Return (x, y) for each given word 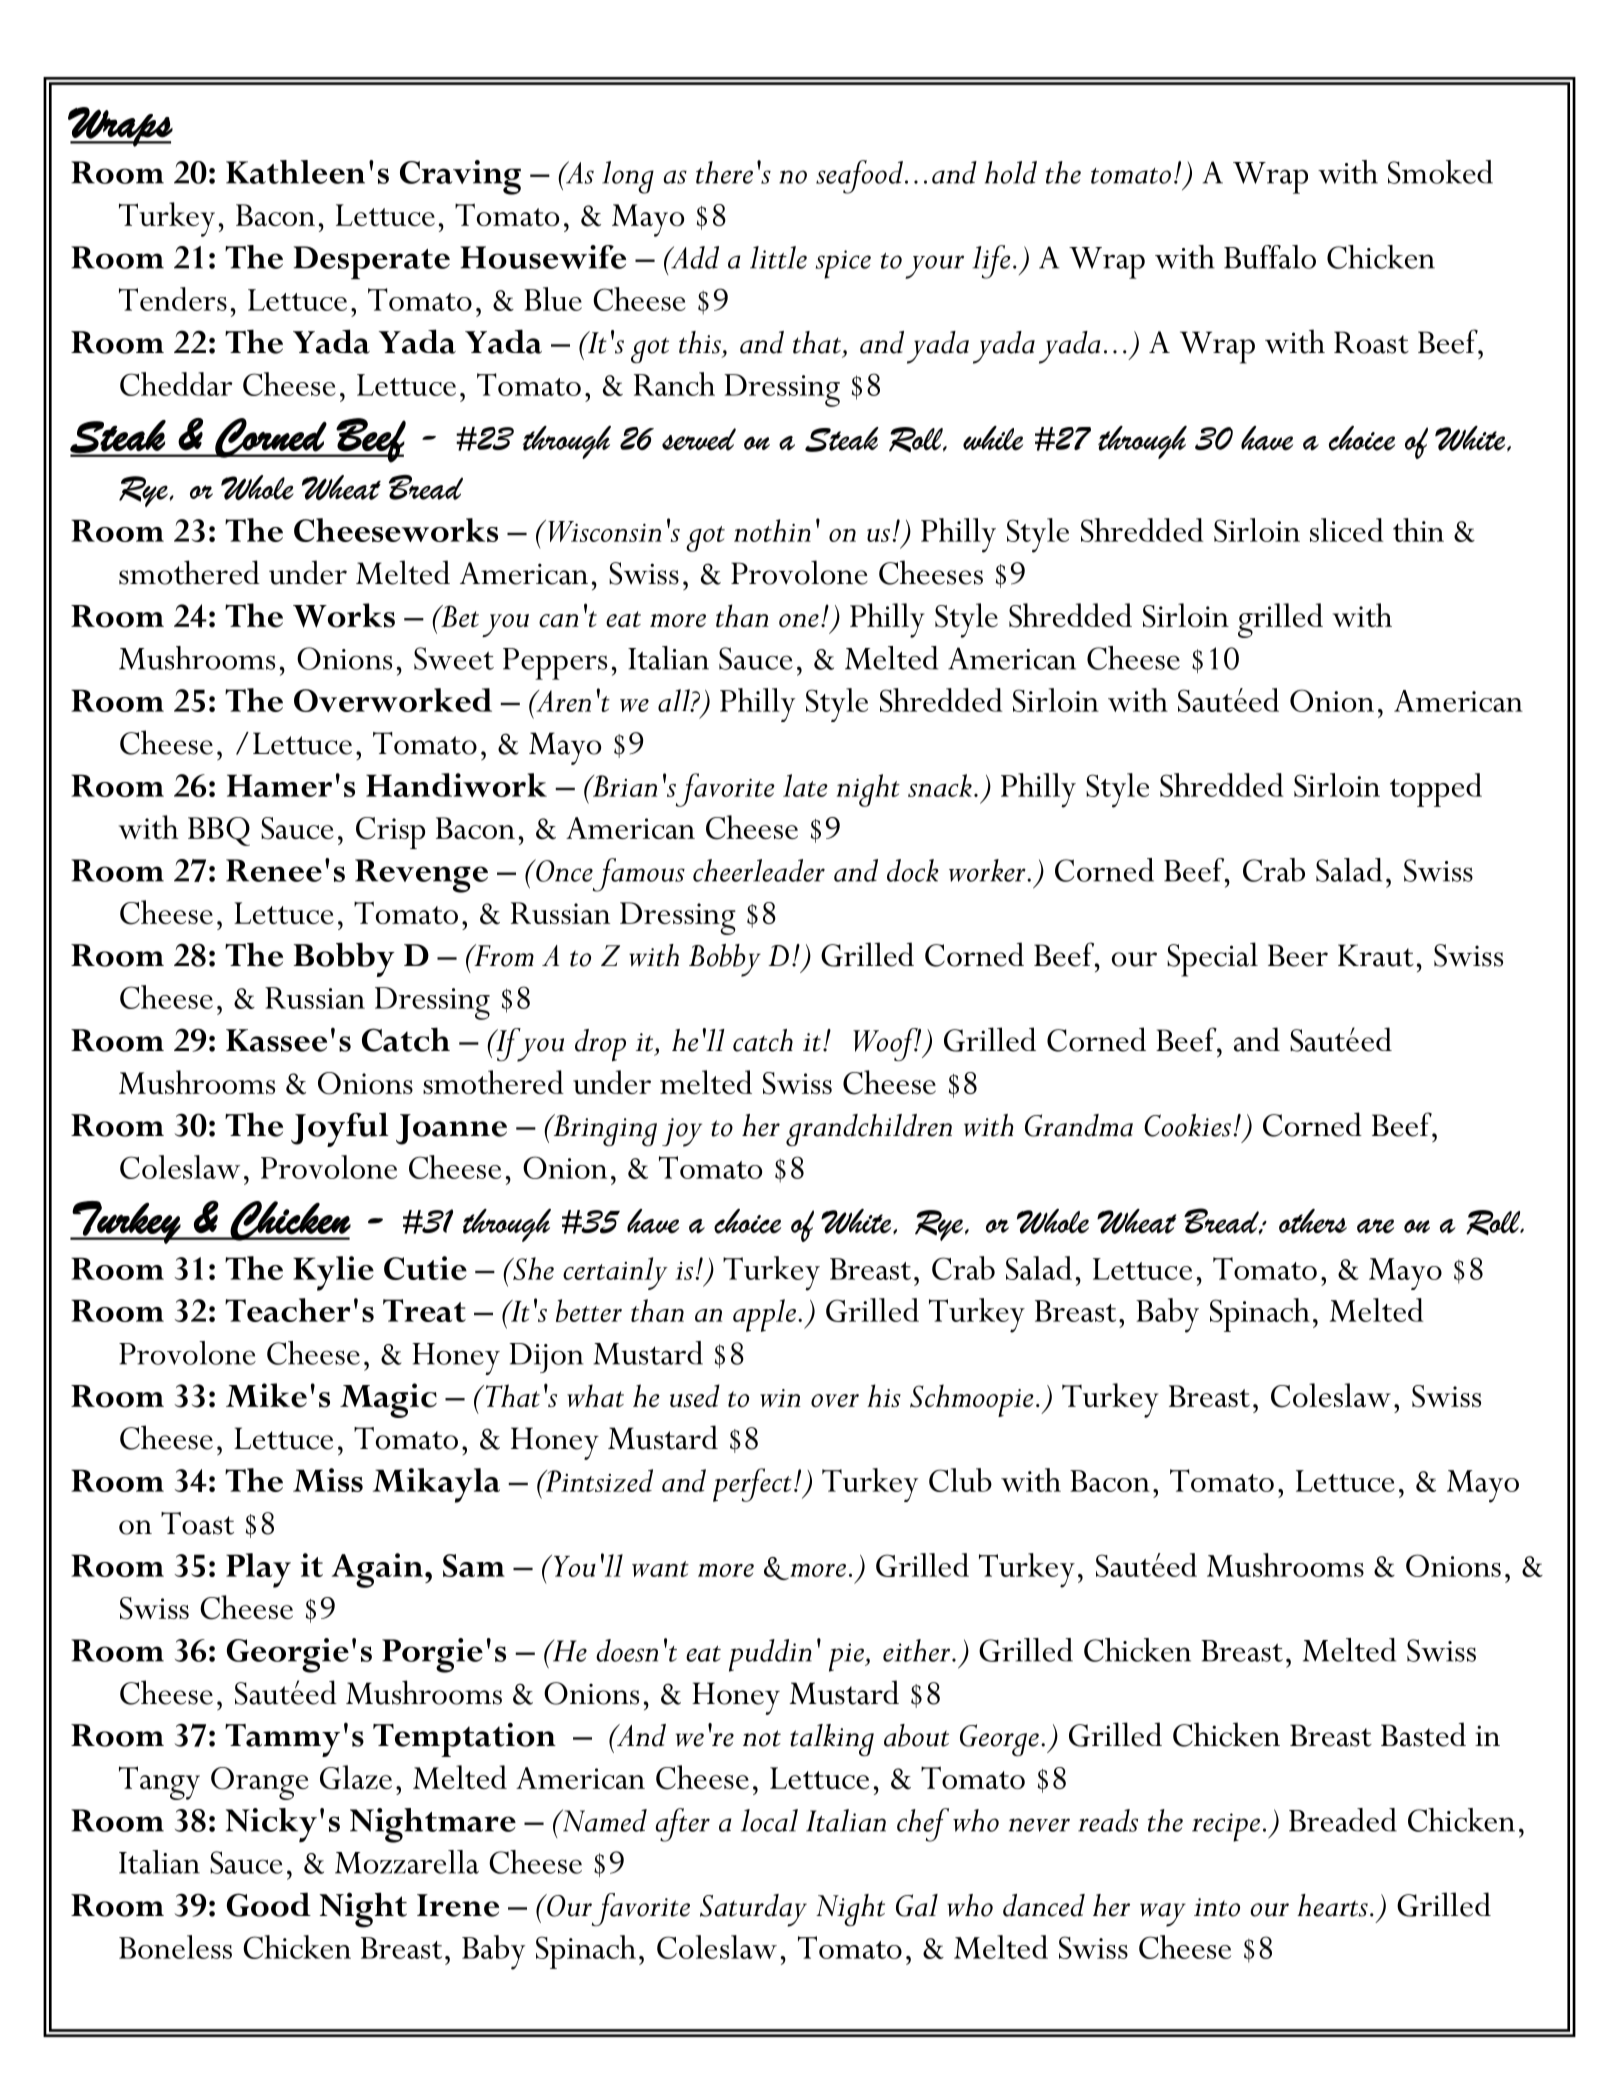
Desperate (372, 262)
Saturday (753, 1910)
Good (269, 1904)
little (778, 257)
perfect (752, 1485)
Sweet (454, 658)
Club (960, 1480)
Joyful (340, 1129)
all (675, 700)
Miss (328, 1480)
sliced (1347, 530)
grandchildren (869, 1130)
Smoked (1440, 172)
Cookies (1187, 1125)
